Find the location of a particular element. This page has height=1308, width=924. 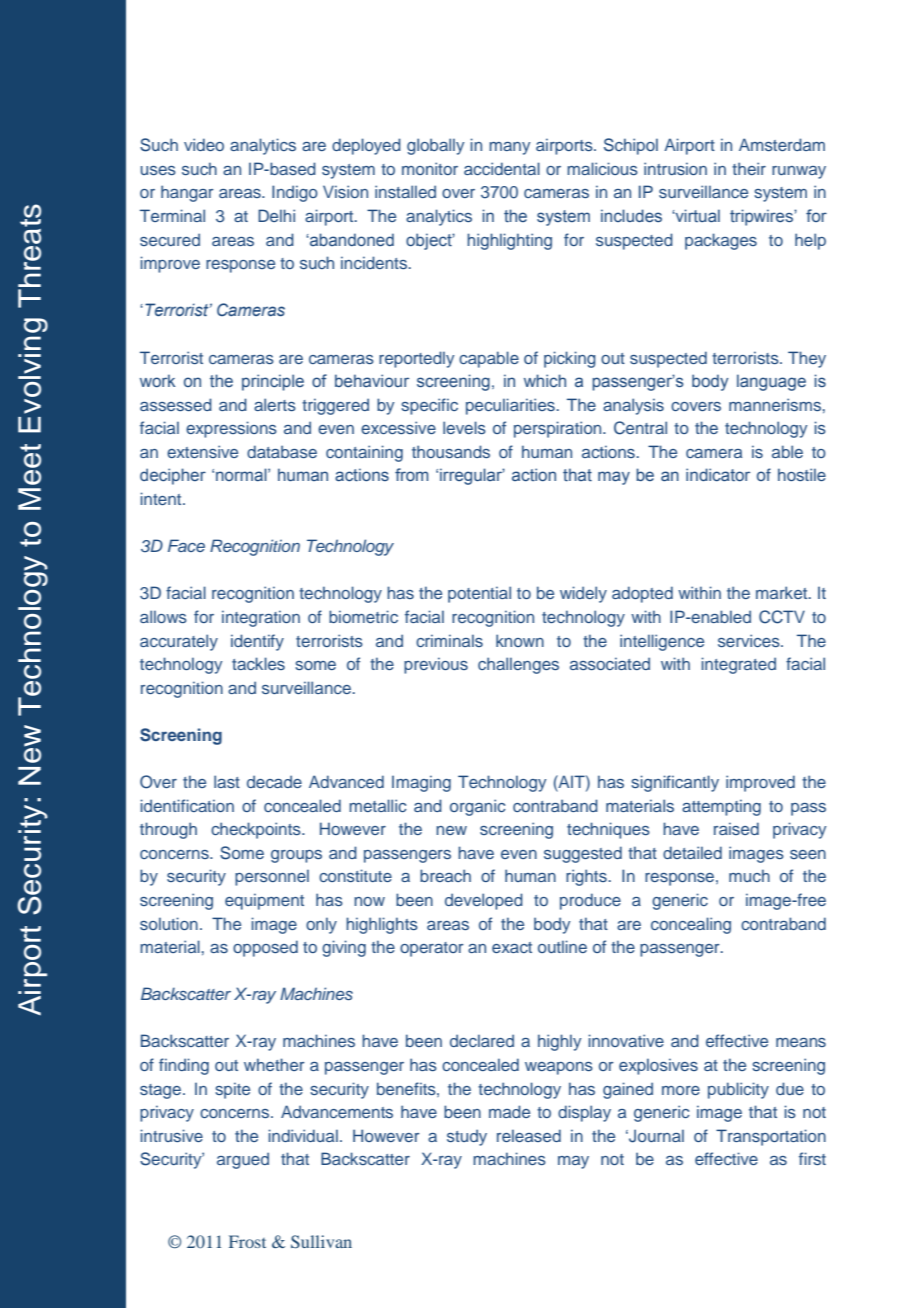

Frost is located at coordinates (247, 1241).
